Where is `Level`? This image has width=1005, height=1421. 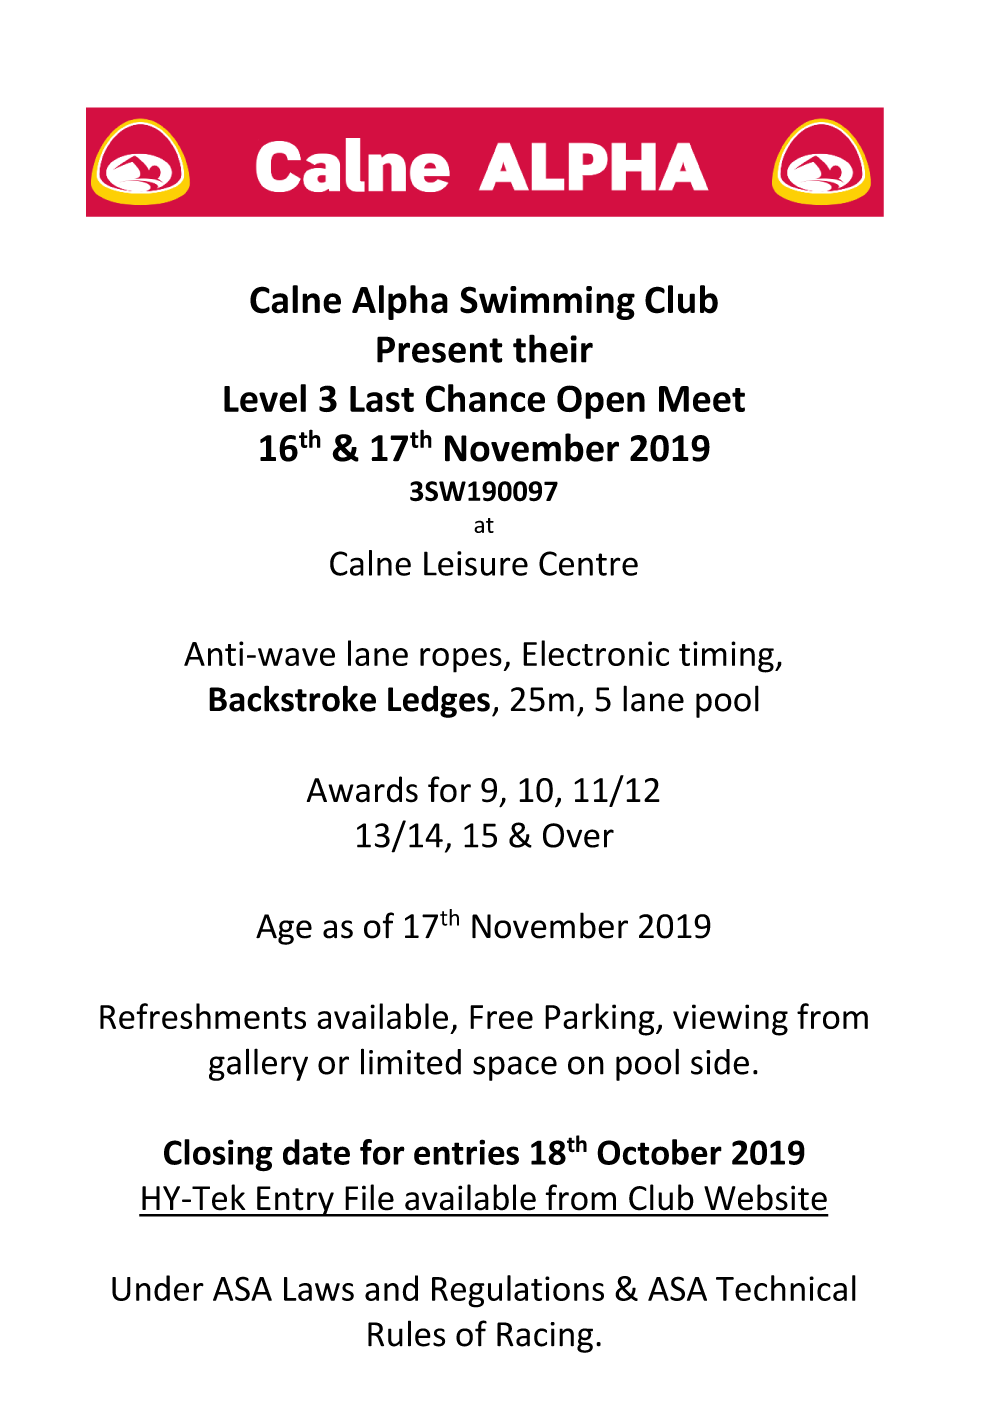
Level is located at coordinates (265, 398).
